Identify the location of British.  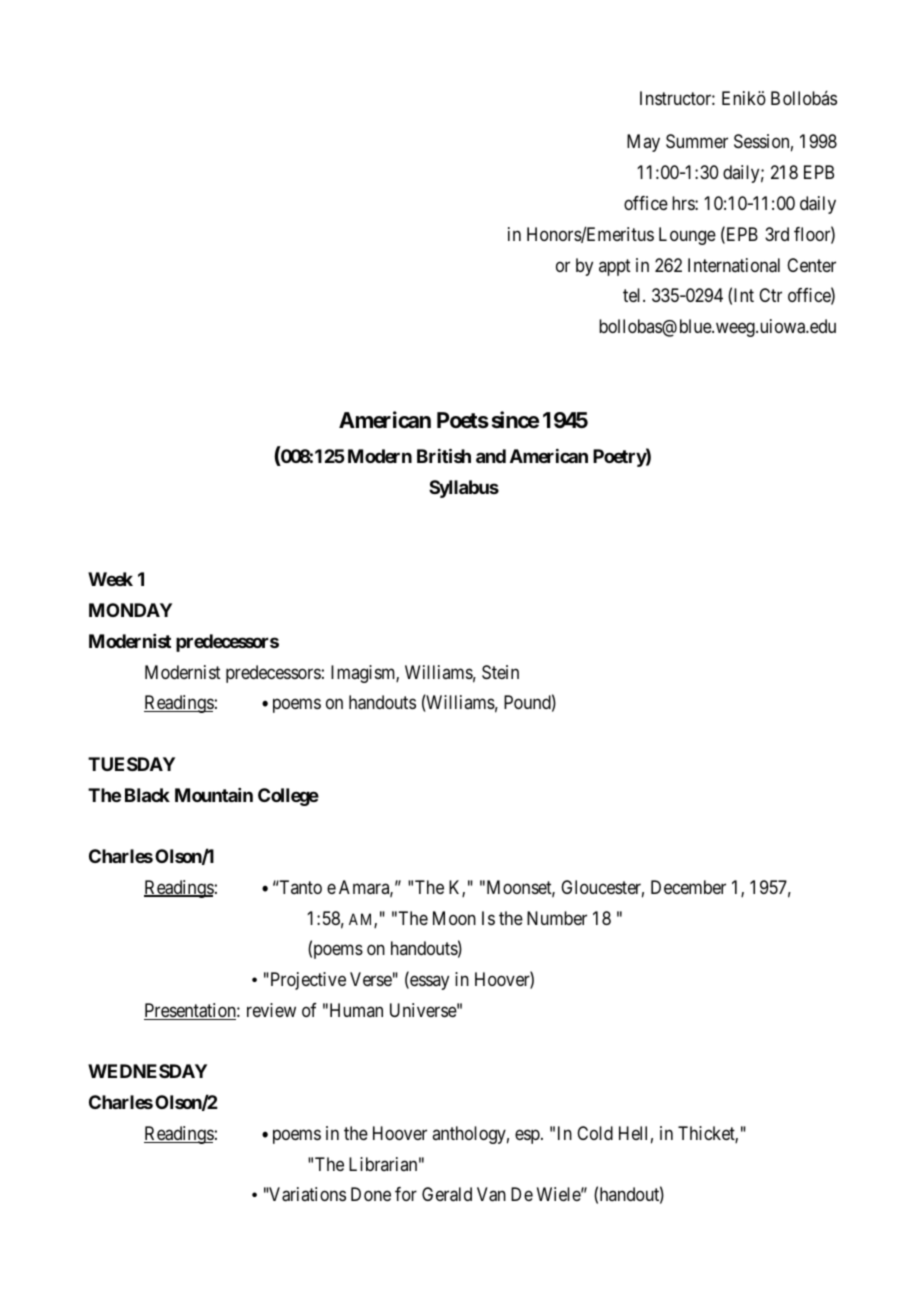
(444, 455).
